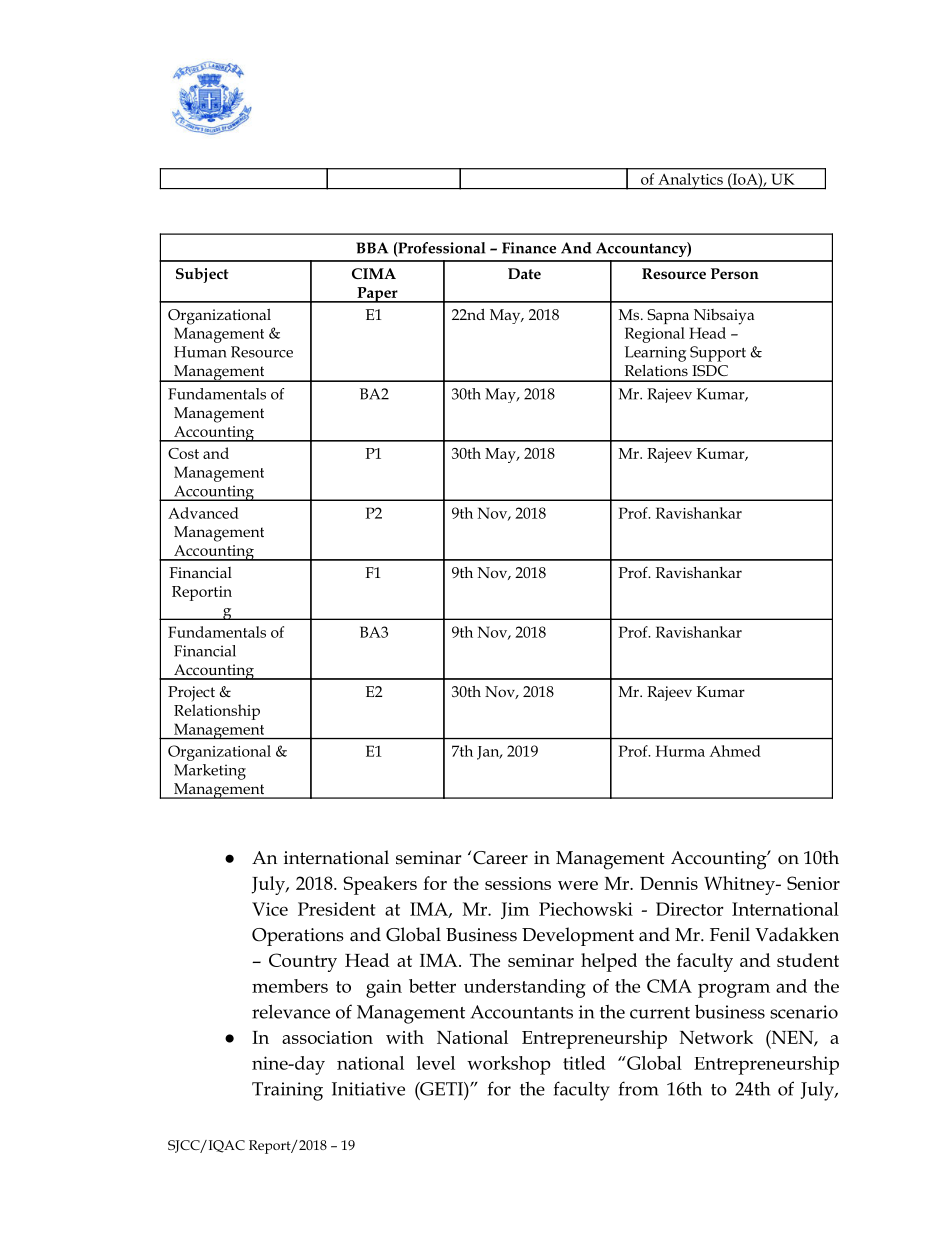 The width and height of the page is (952, 1233). Describe the element at coordinates (287, 1091) in the page. I see `Training` at that location.
